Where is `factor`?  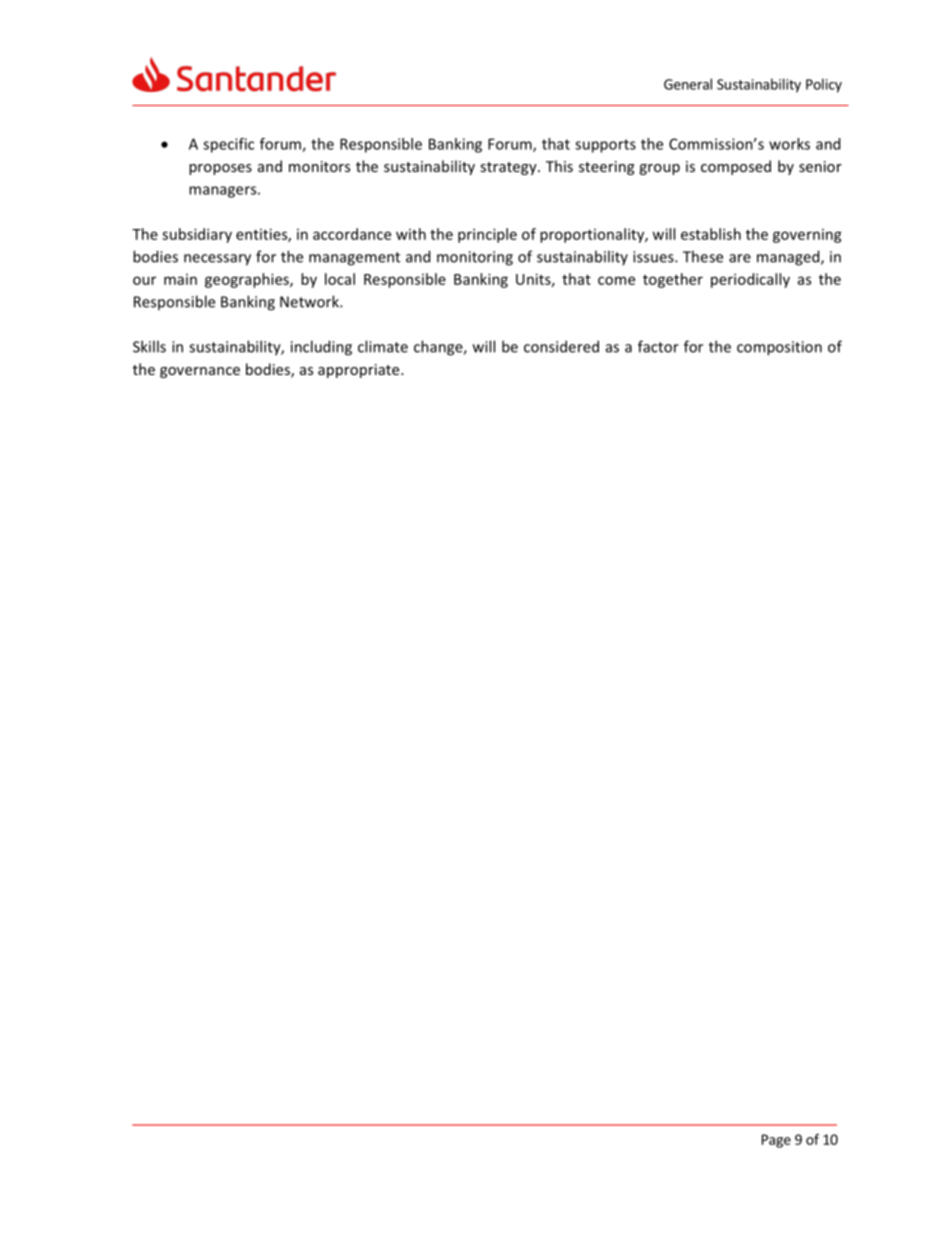 factor is located at coordinates (658, 346).
